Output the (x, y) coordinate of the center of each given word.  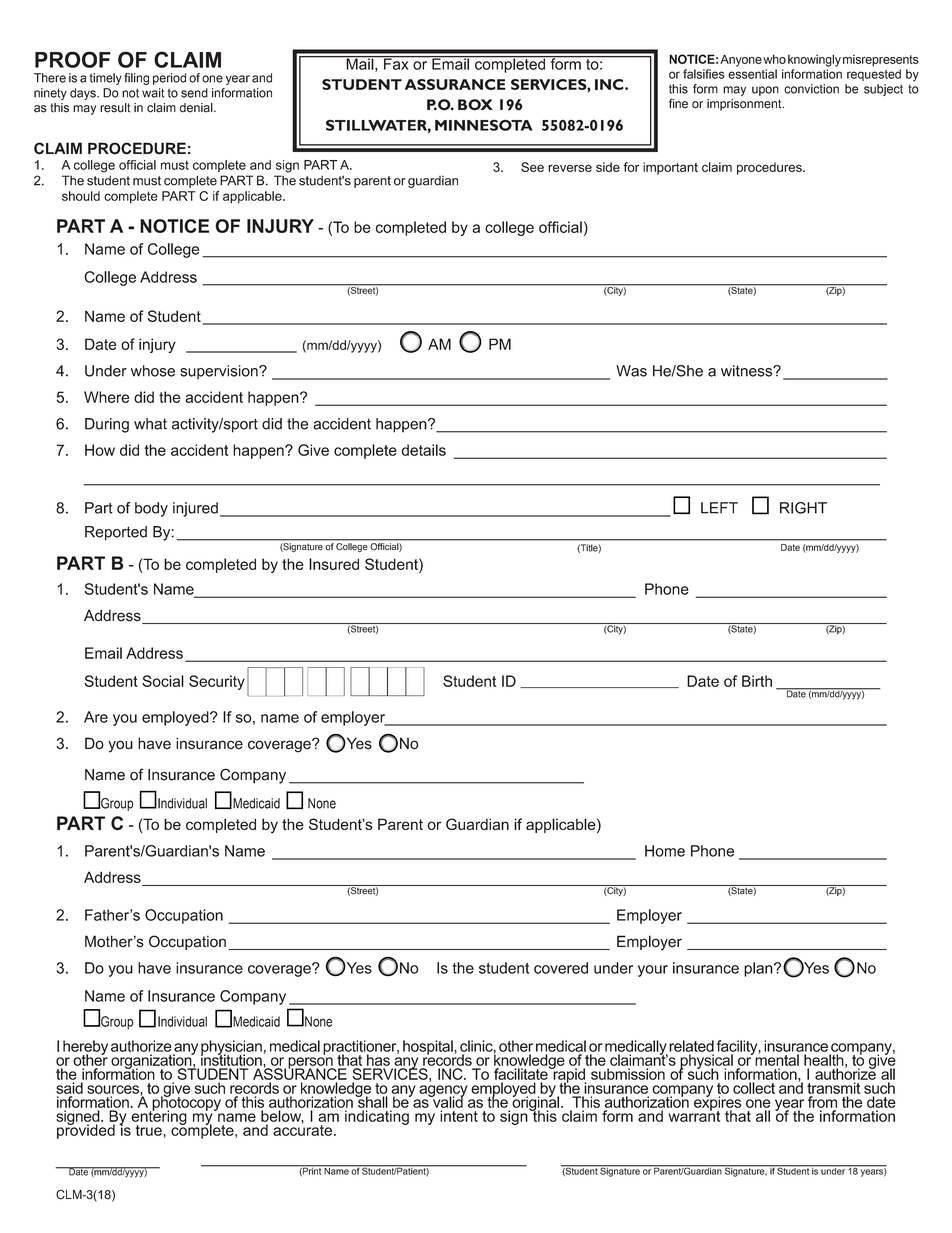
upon (765, 91)
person (311, 1064)
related (691, 1046)
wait (153, 93)
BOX (475, 105)
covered (561, 968)
